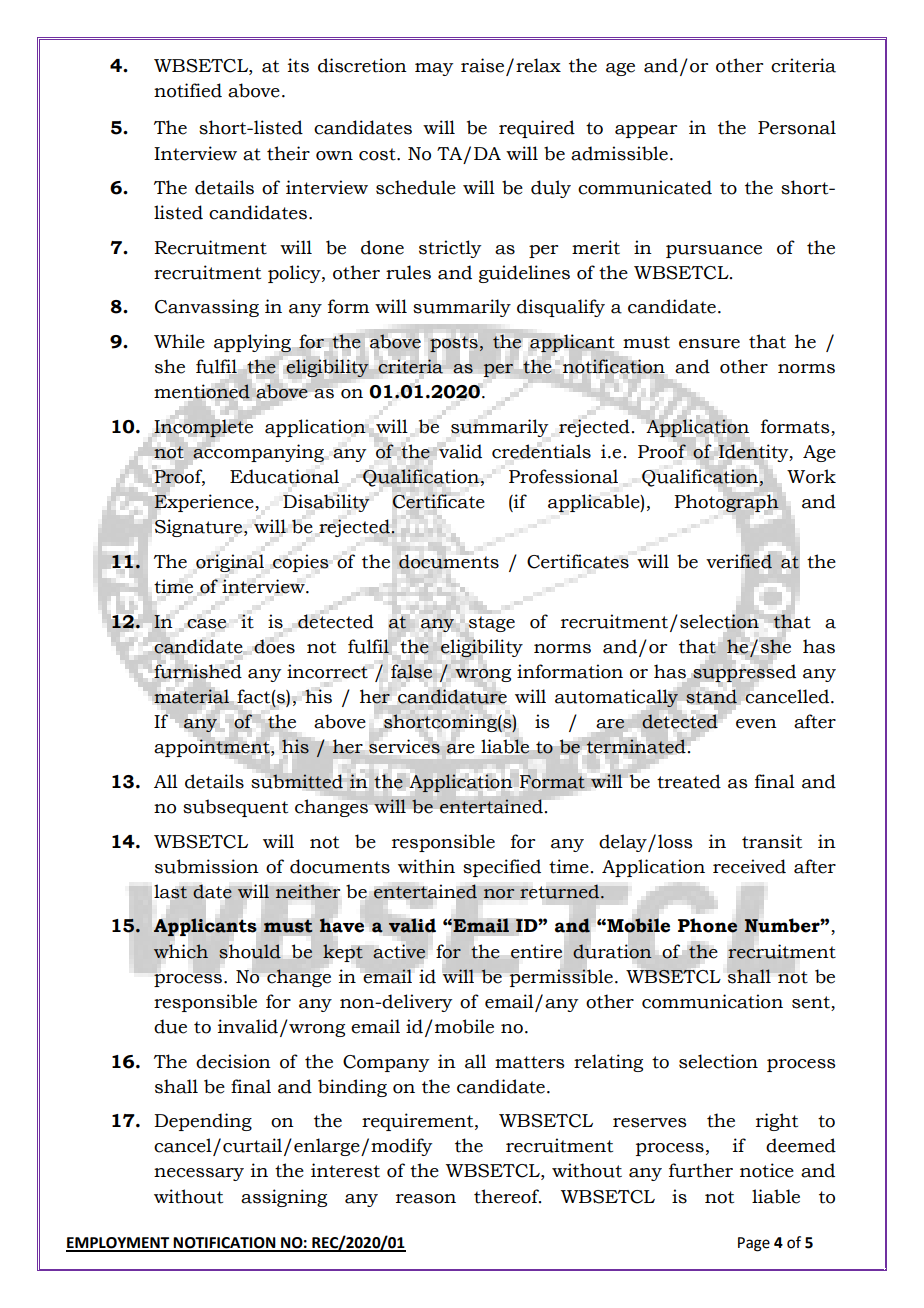  What do you see at coordinates (426, 1199) in the image?
I see `reason` at bounding box center [426, 1199].
